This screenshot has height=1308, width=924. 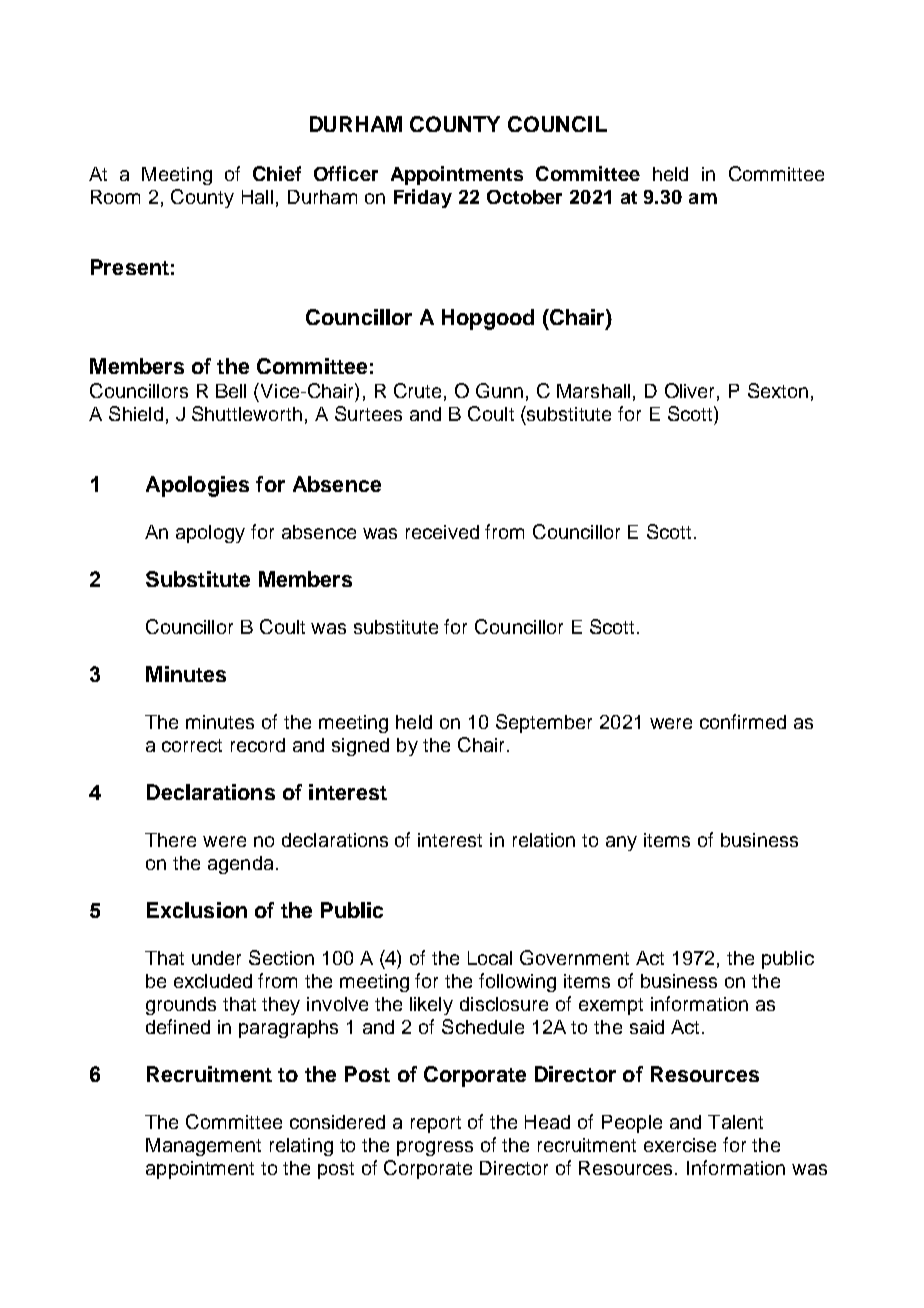 What do you see at coordinates (544, 723) in the screenshot?
I see `September` at bounding box center [544, 723].
